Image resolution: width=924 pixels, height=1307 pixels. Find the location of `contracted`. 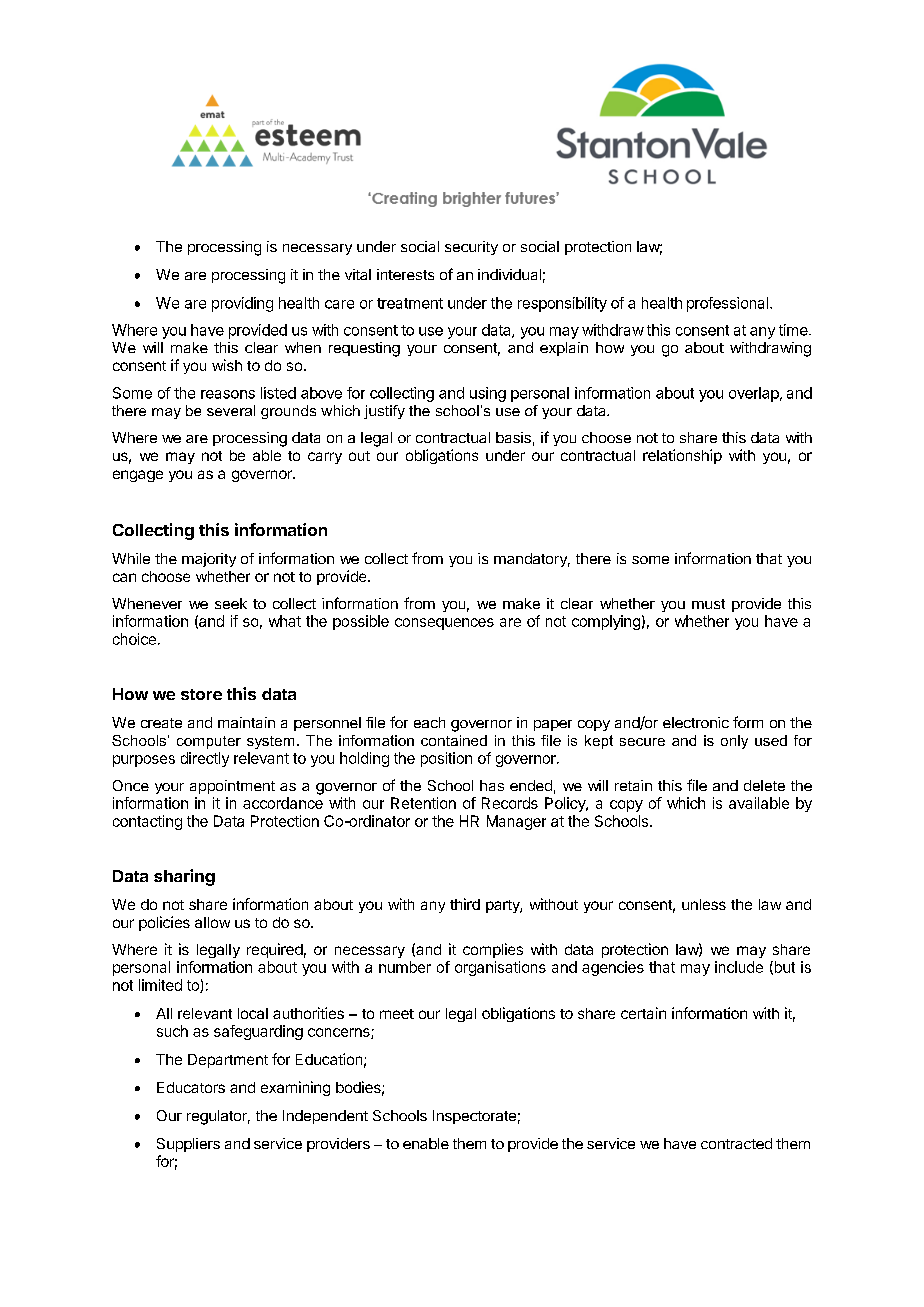

contracted is located at coordinates (736, 1143).
